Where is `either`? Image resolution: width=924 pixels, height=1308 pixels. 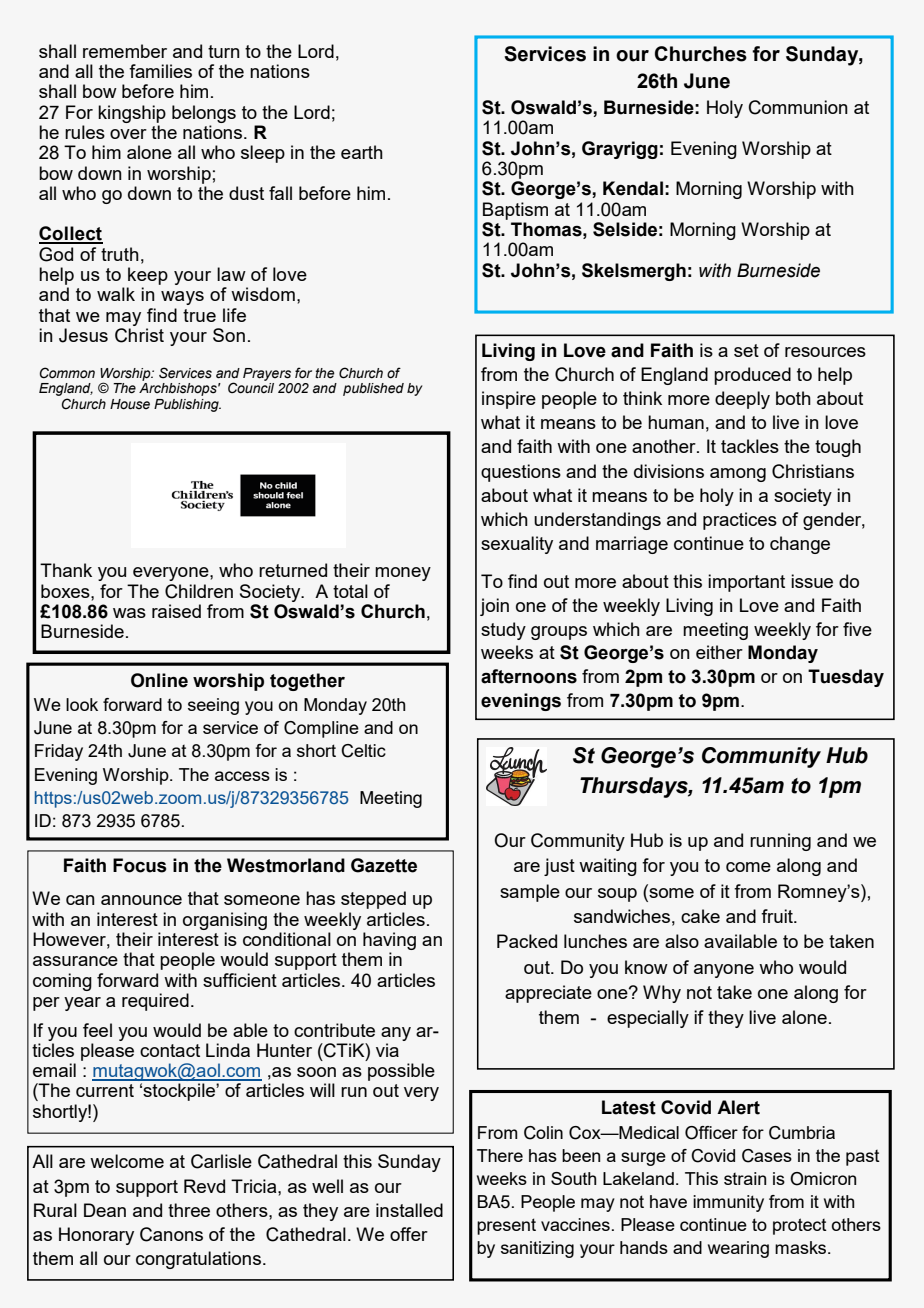
either is located at coordinates (719, 652).
